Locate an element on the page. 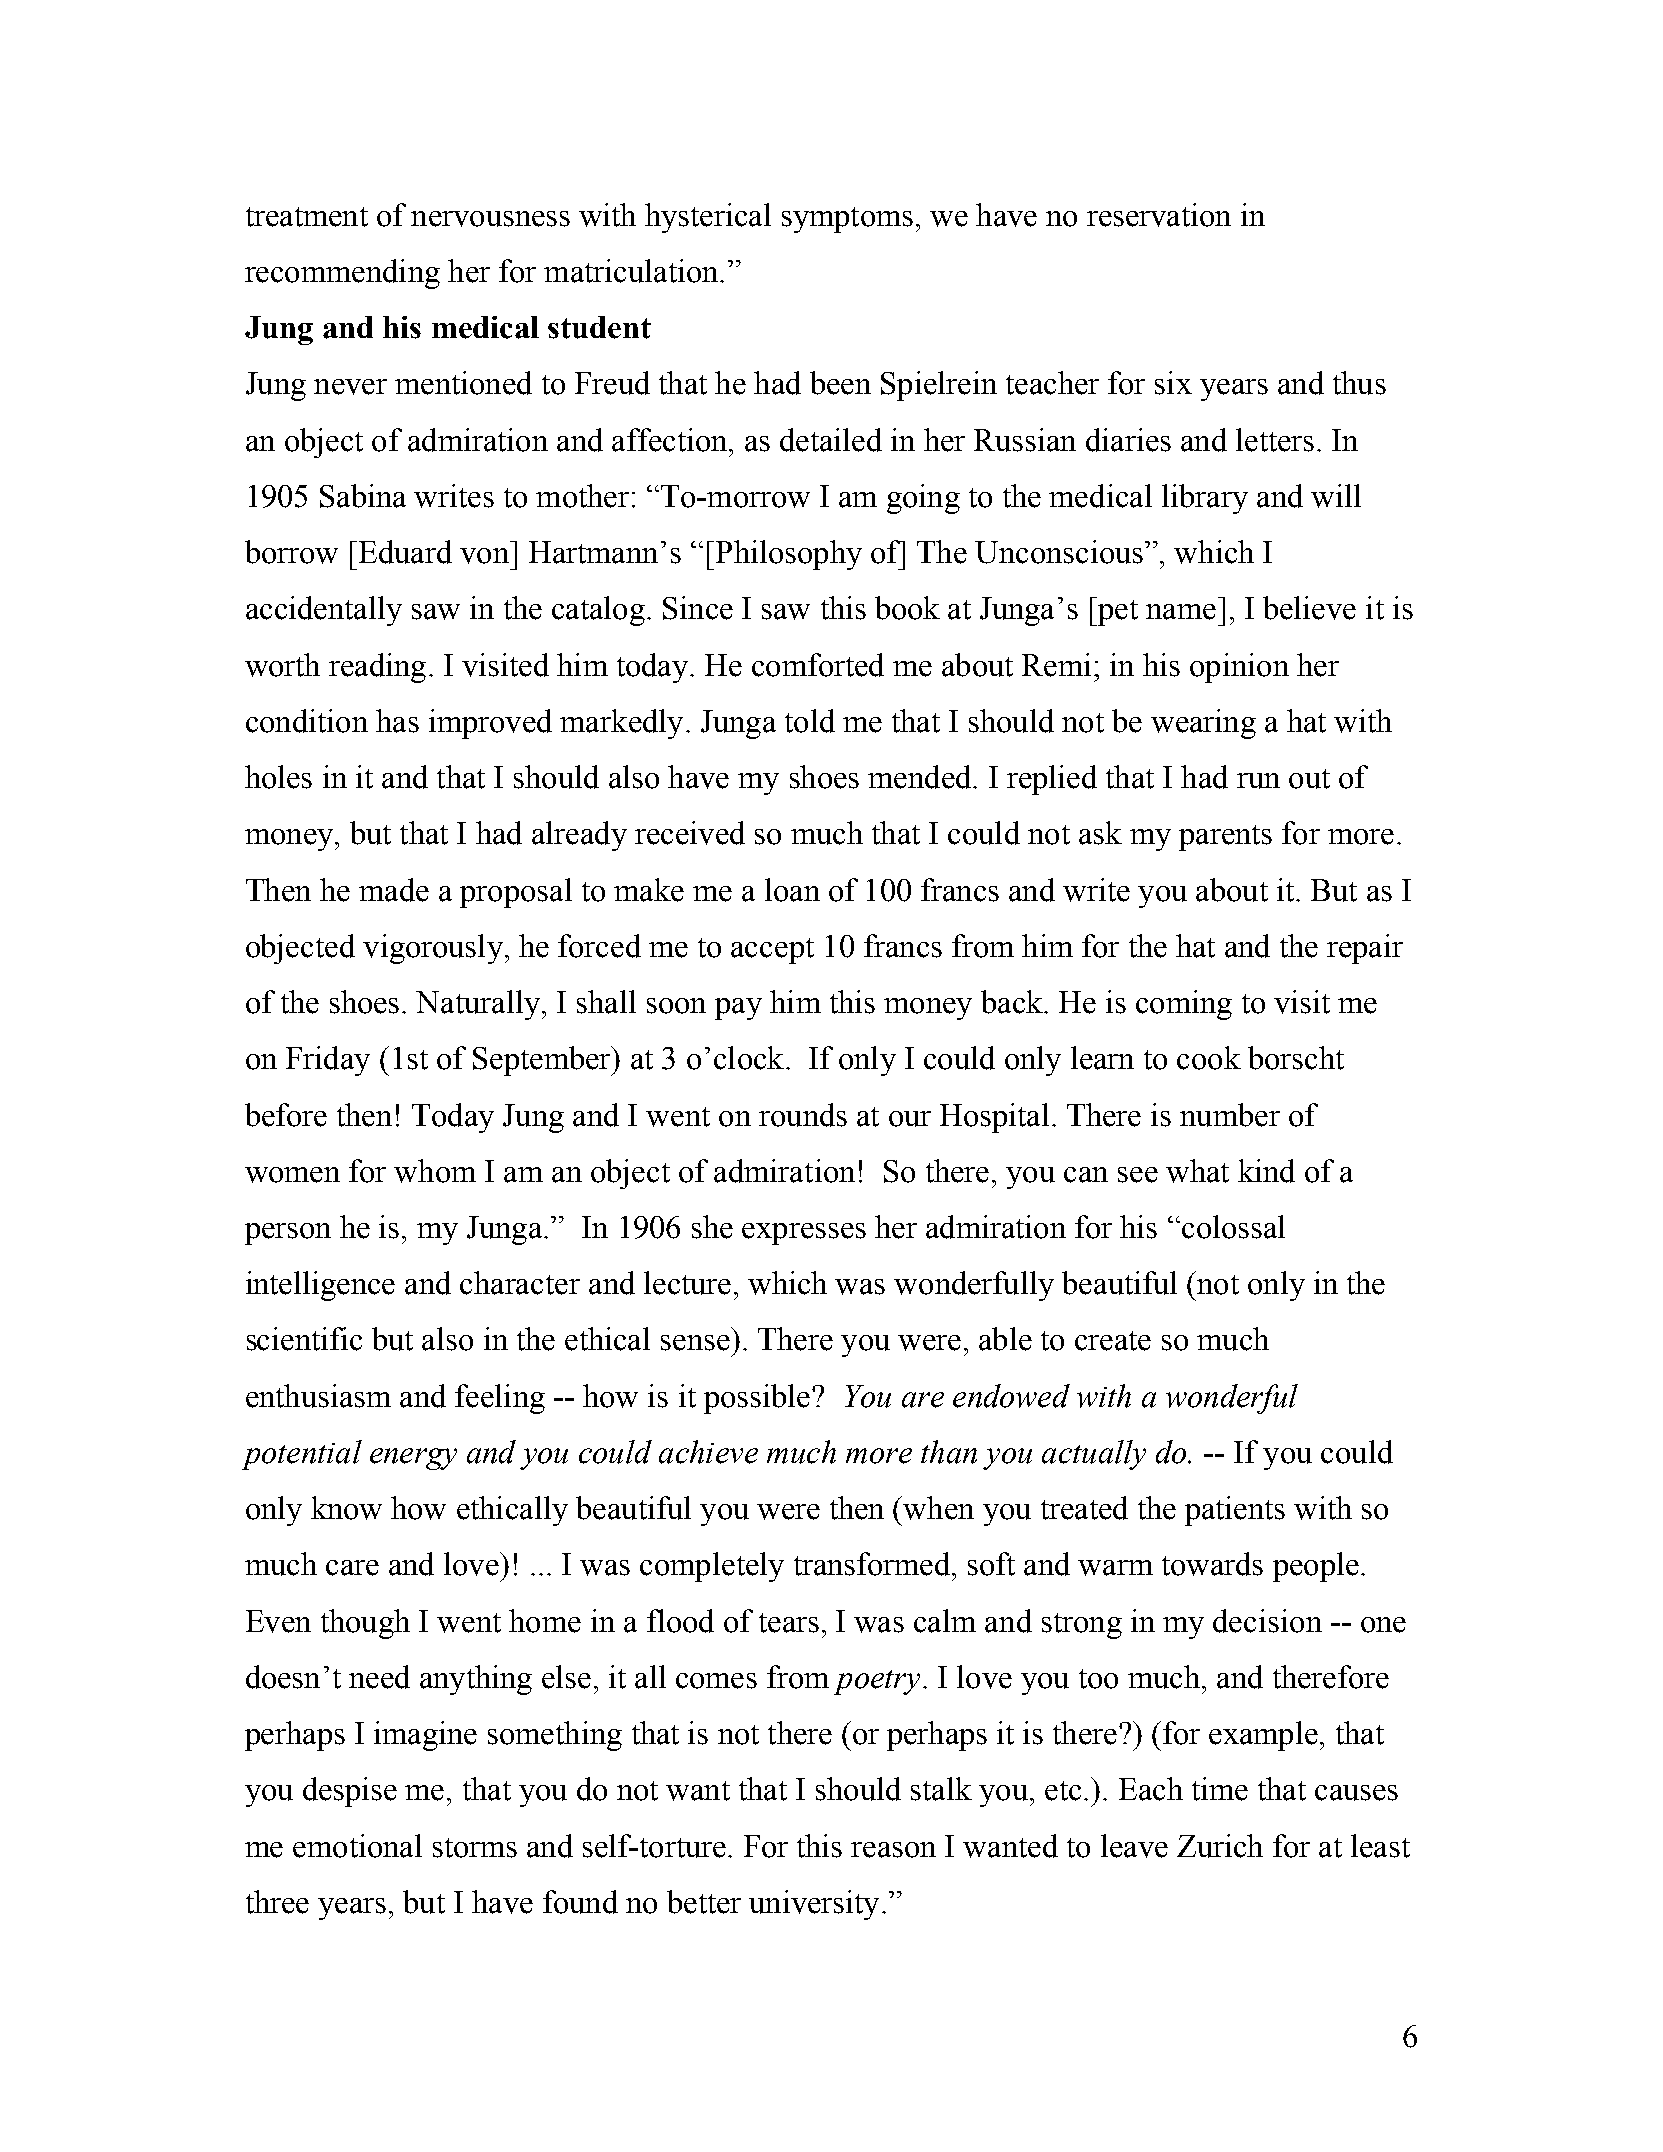 The image size is (1663, 2152). recommending is located at coordinates (342, 274).
